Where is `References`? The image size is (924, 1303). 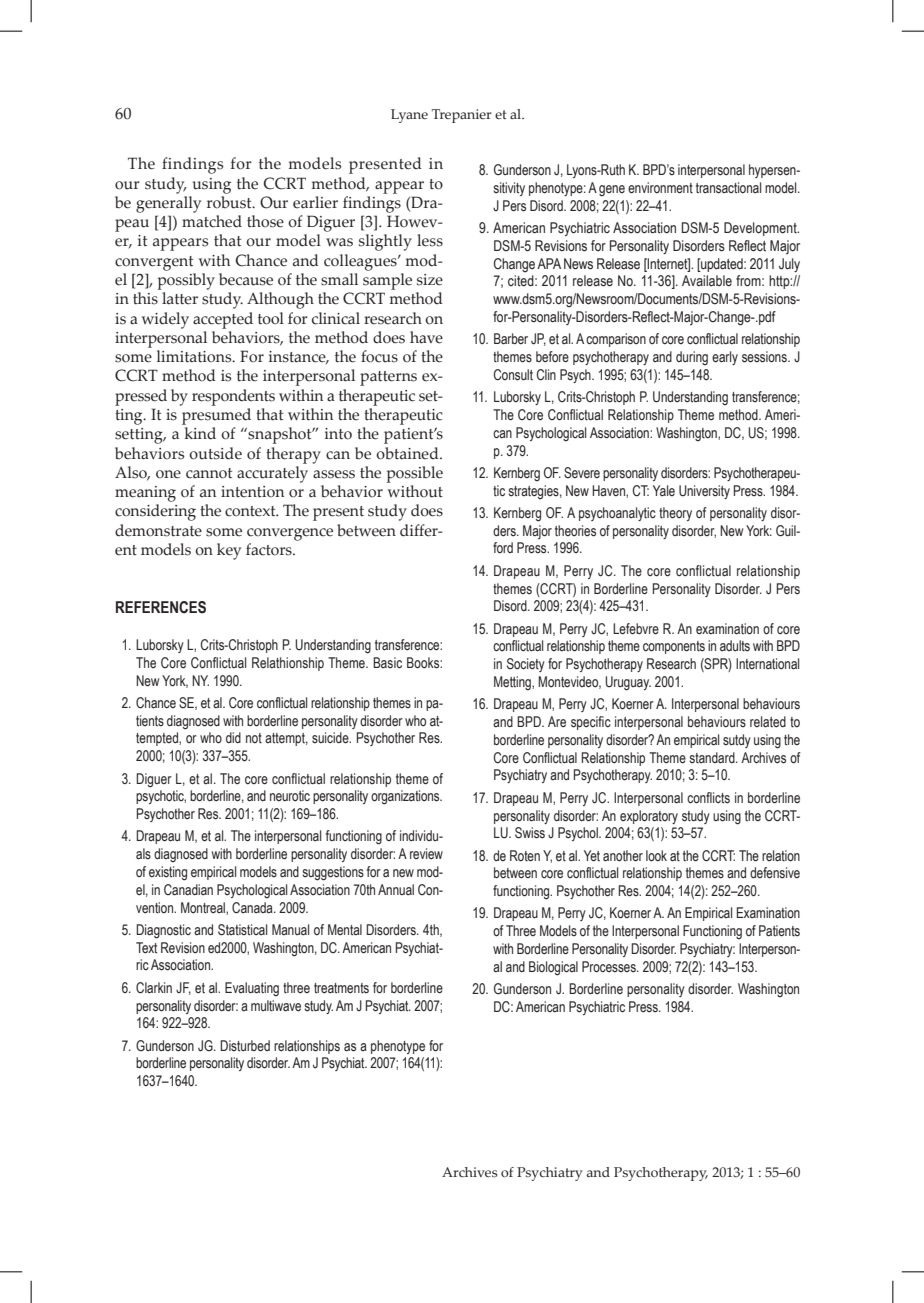
References is located at coordinates (161, 607).
